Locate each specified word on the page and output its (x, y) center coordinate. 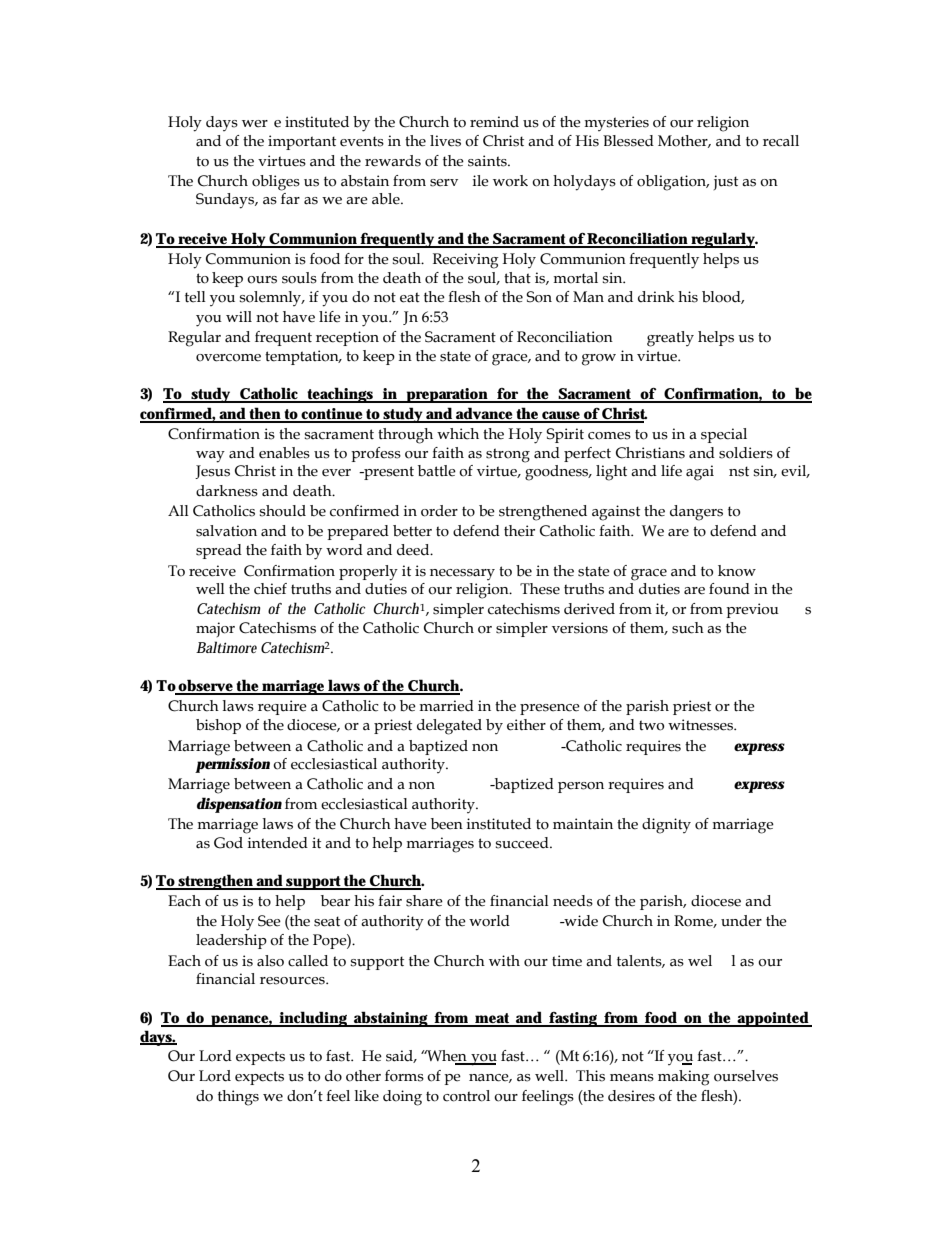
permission (232, 765)
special (724, 435)
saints (488, 161)
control (466, 1096)
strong (508, 455)
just (726, 182)
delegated (449, 727)
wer (255, 124)
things (238, 1098)
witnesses (702, 725)
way (210, 457)
